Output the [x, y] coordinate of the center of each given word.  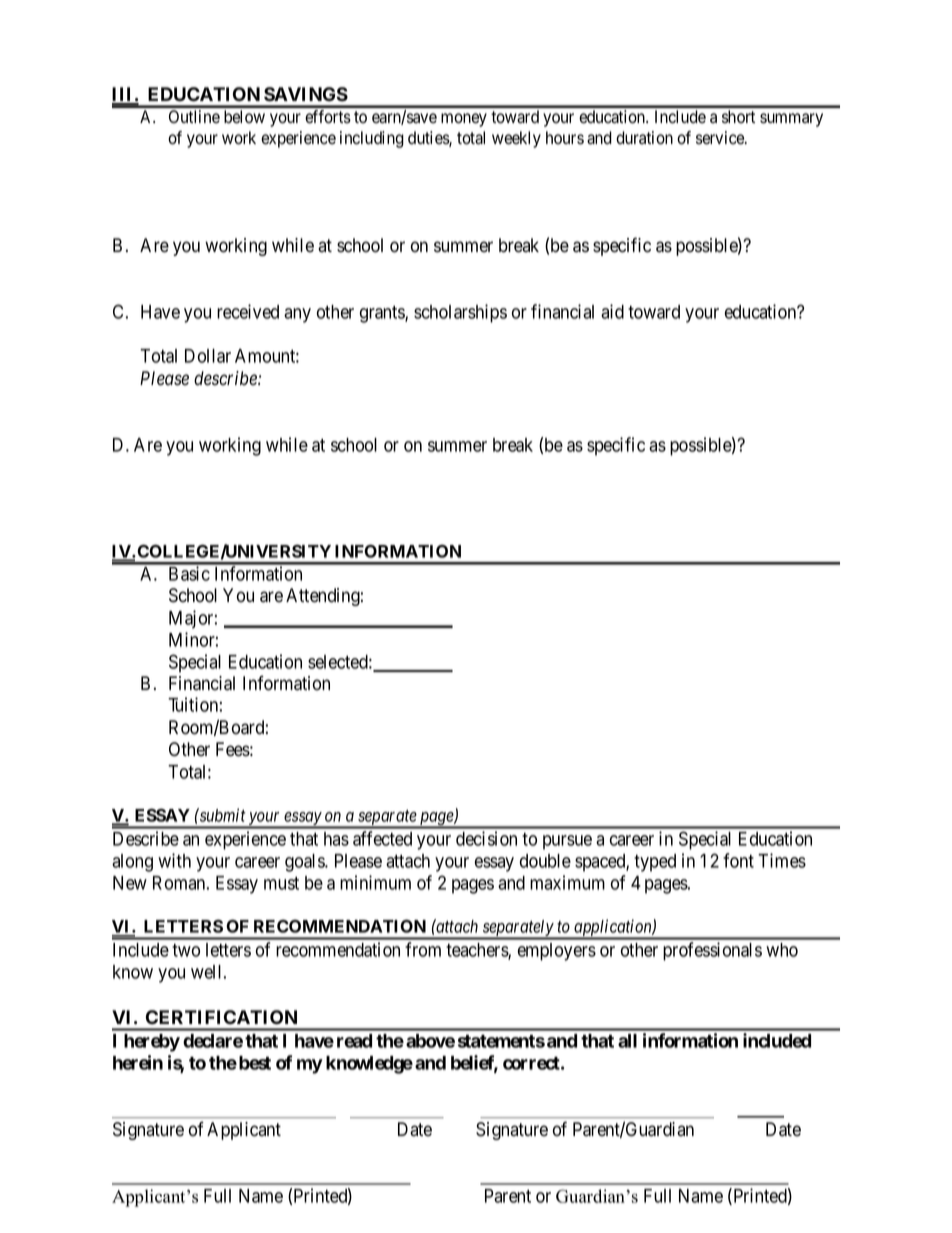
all [627, 1041]
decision [486, 838]
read [354, 1041]
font [738, 860]
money [464, 120]
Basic [189, 573]
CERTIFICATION [221, 1017]
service [721, 138]
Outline [194, 116]
